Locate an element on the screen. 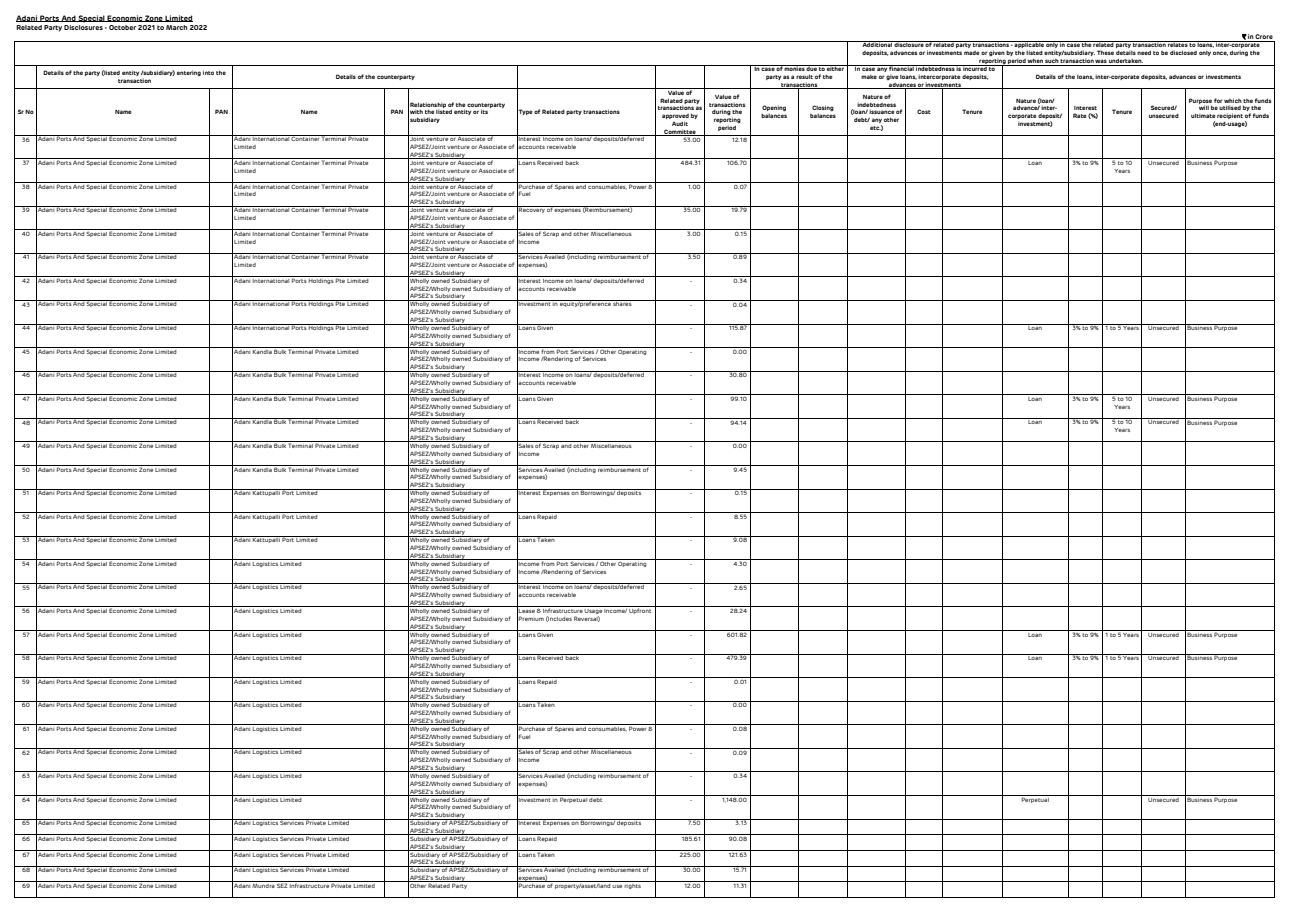 This screenshot has width=1308, height=924. monies is located at coordinates (794, 68).
